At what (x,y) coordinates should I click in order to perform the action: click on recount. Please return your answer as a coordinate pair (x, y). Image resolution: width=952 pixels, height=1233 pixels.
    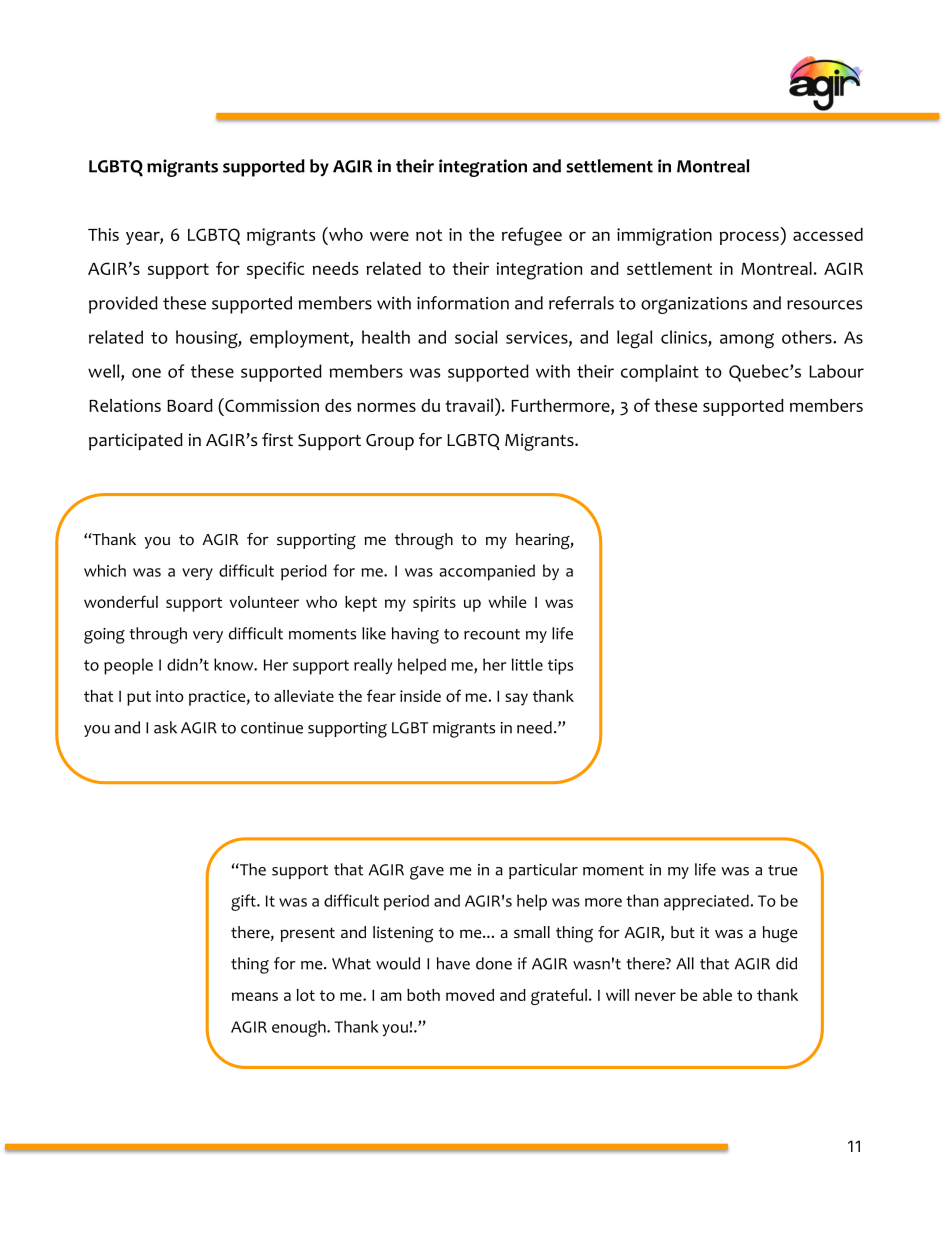
    Looking at the image, I should click on (492, 634).
